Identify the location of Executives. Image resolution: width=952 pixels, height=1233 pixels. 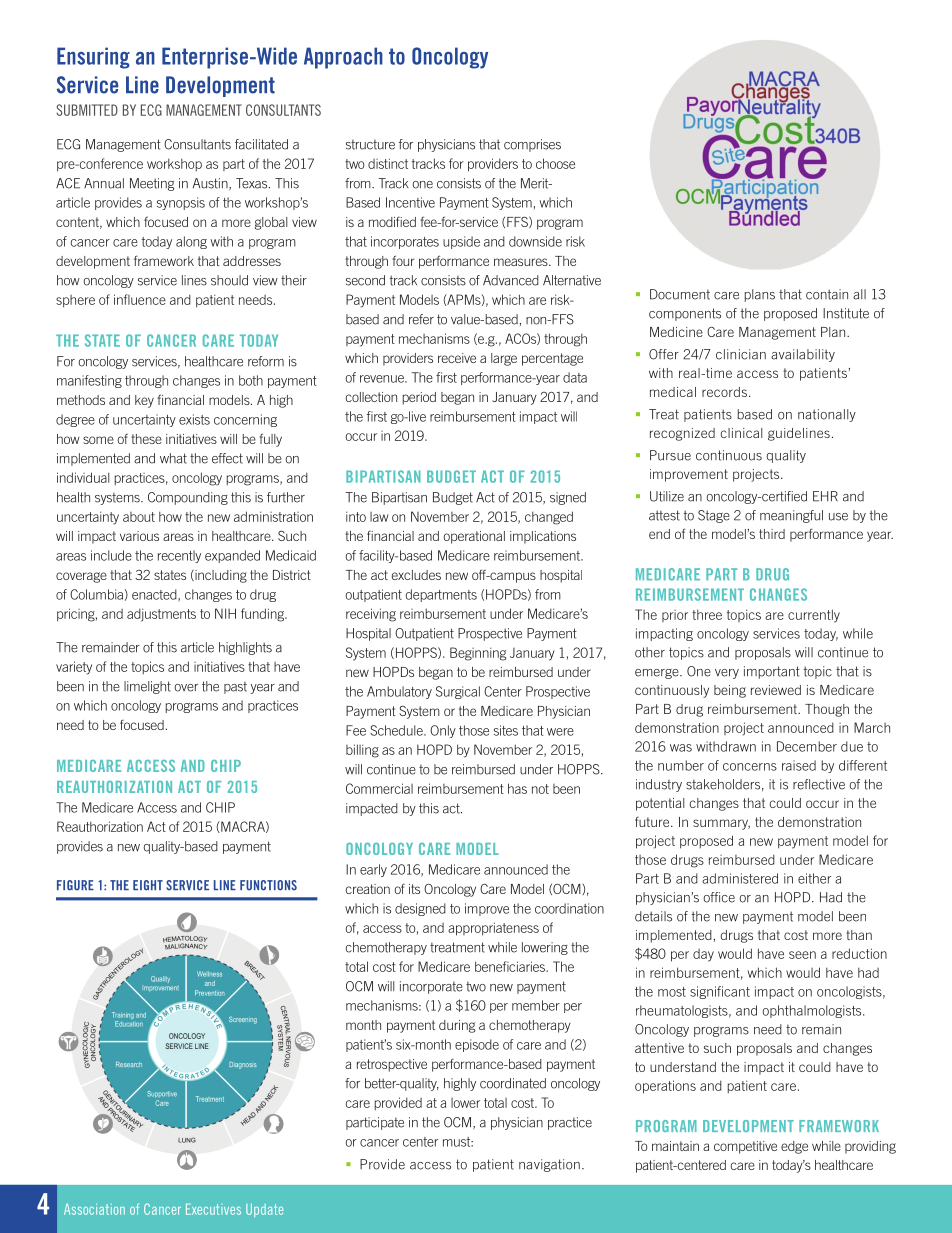
(213, 1209).
